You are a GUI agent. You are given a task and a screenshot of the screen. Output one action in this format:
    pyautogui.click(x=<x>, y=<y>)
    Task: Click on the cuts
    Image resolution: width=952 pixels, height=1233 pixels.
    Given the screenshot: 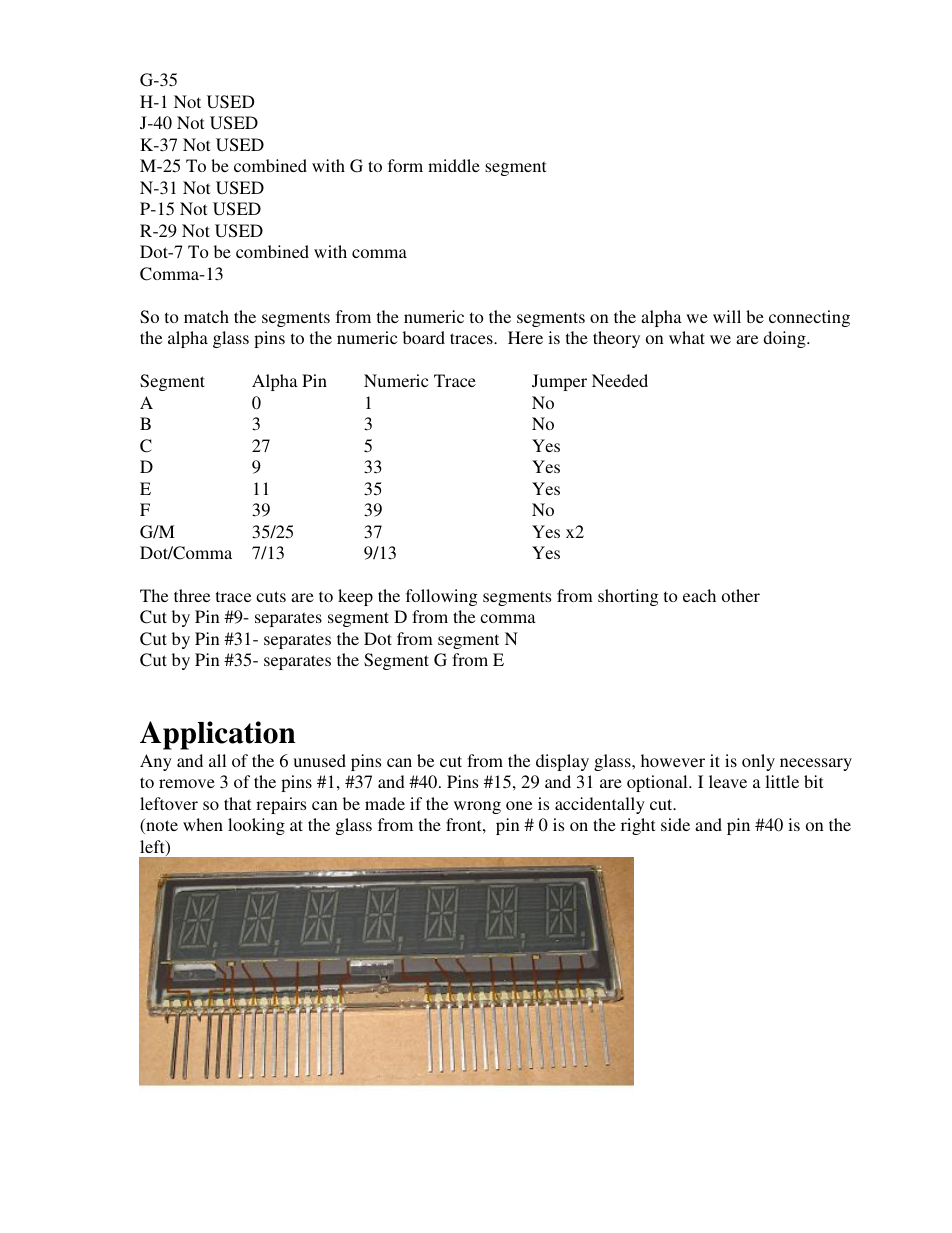 What is the action you would take?
    pyautogui.click(x=271, y=596)
